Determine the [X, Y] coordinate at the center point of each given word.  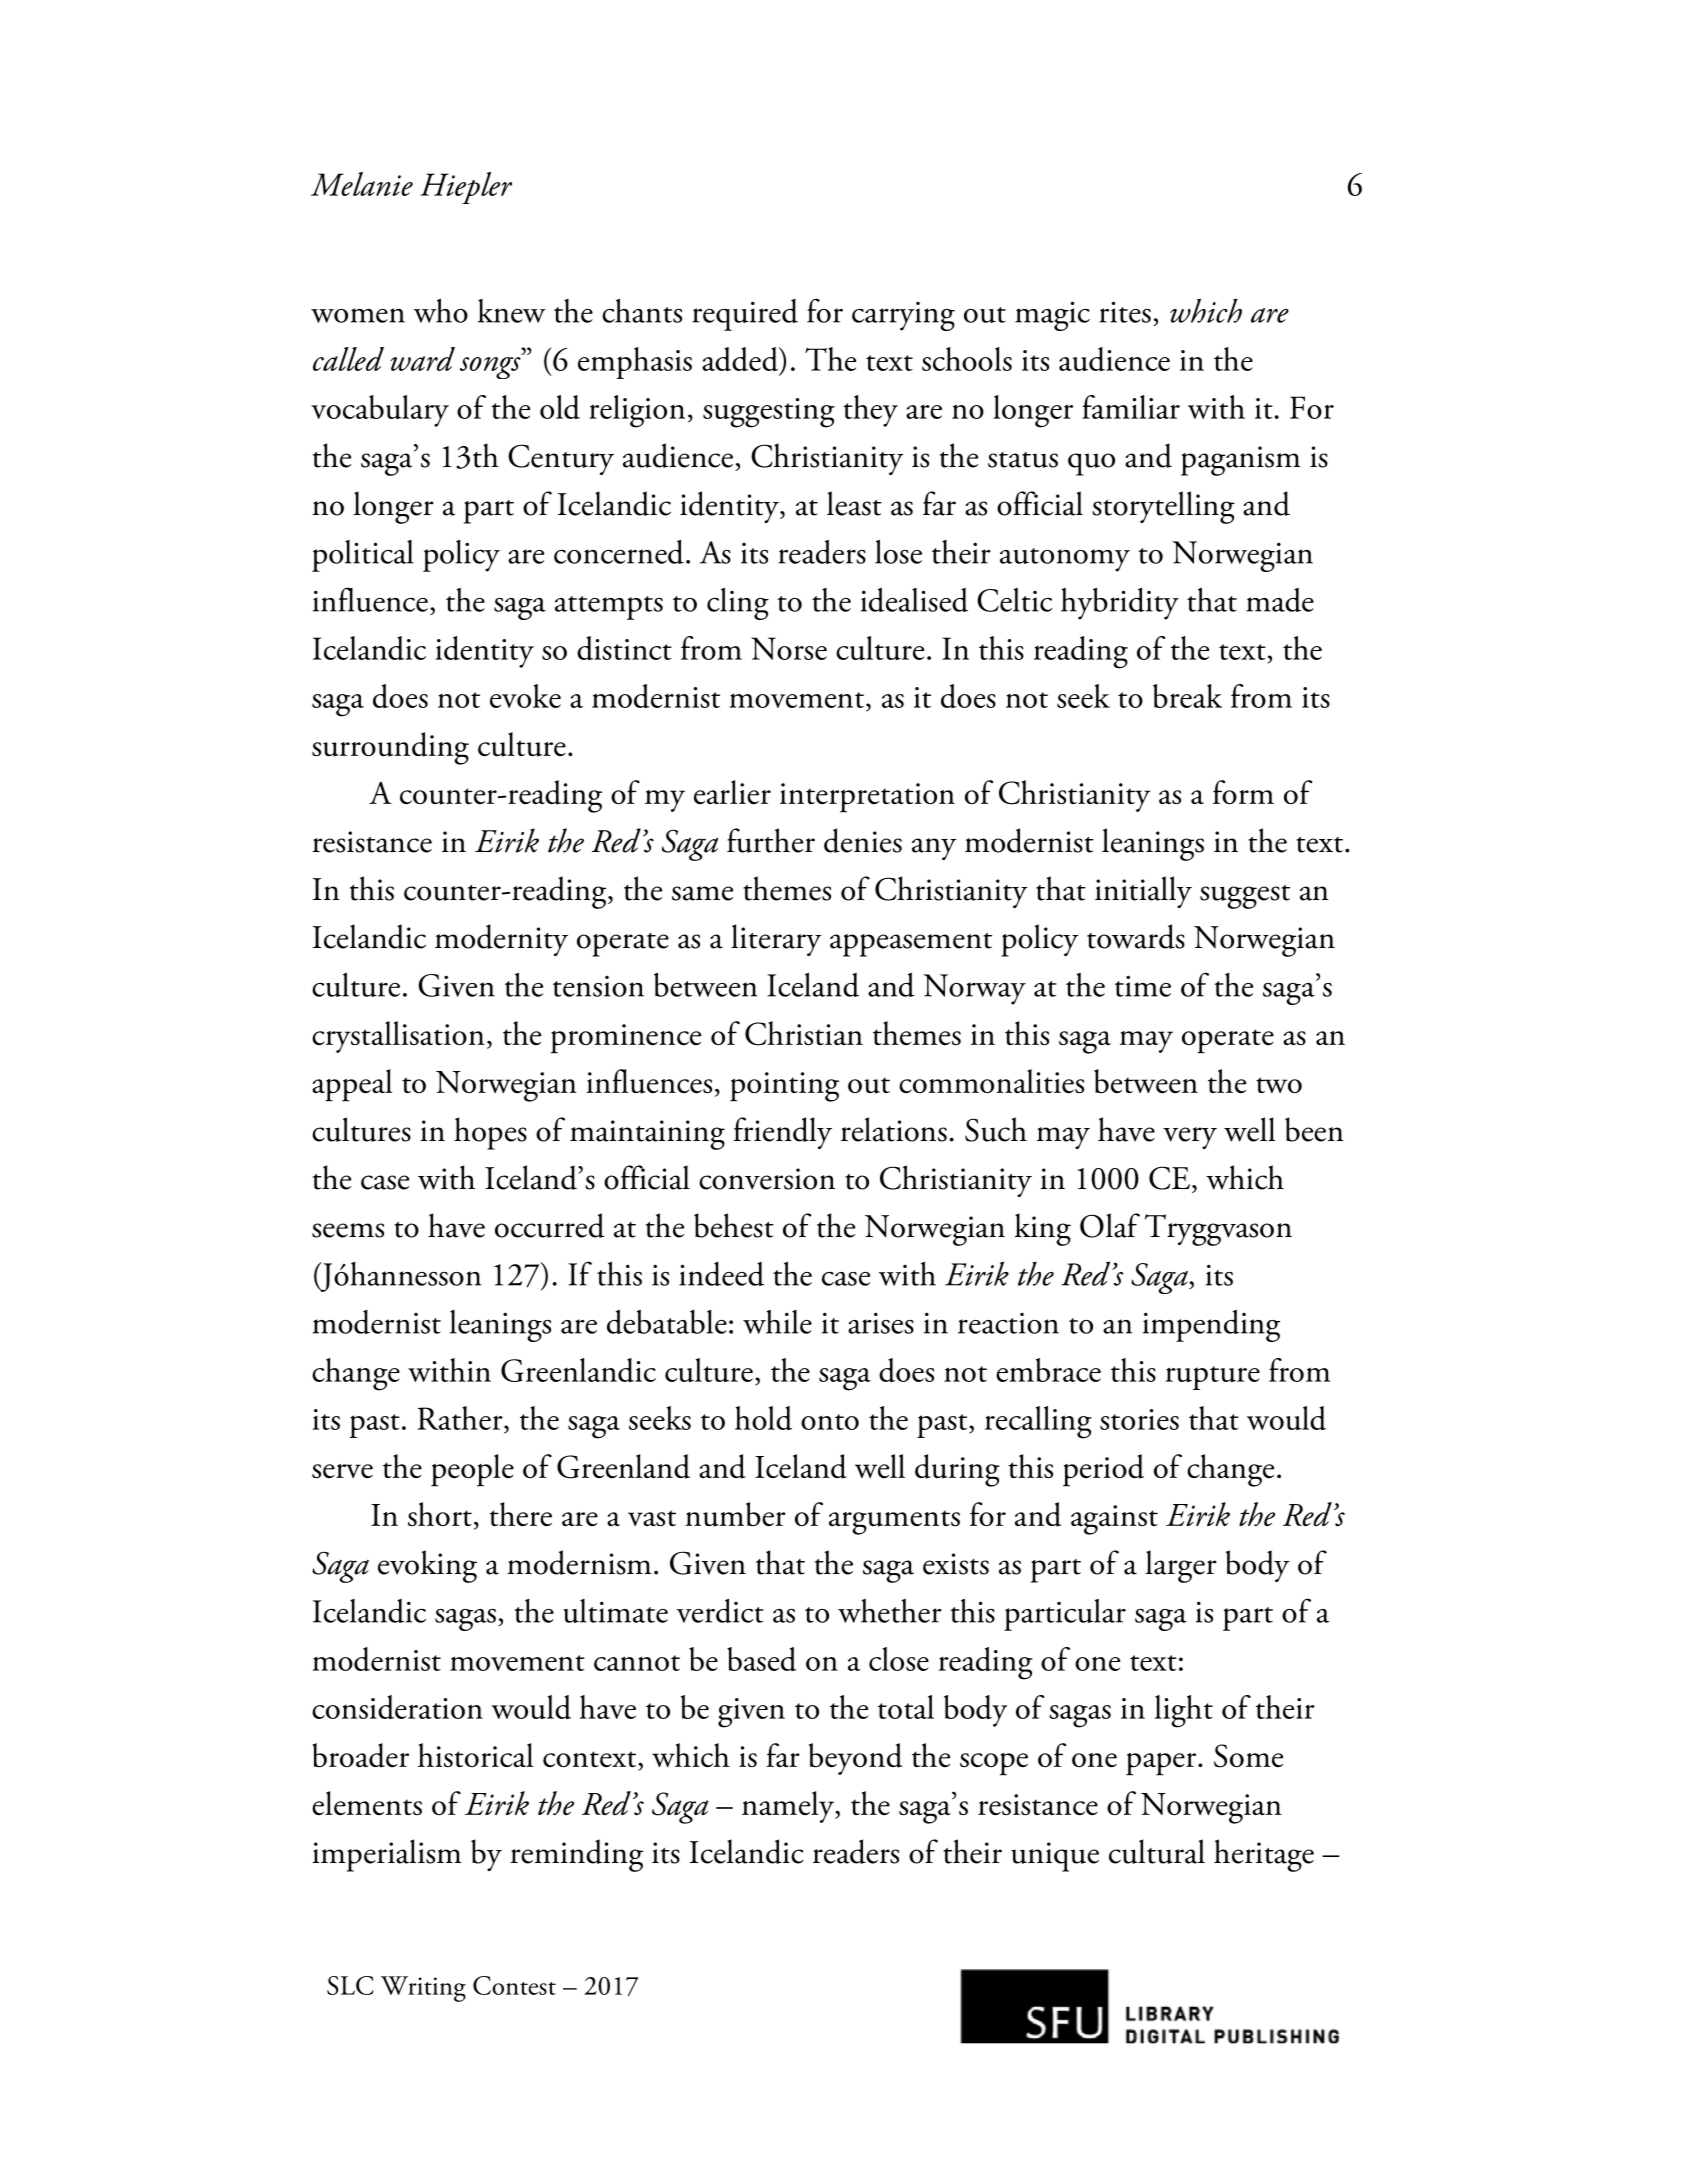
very [1190, 1138]
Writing [423, 1989]
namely [789, 1807]
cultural [1157, 1851]
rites [1125, 312]
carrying [903, 316]
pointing [784, 1087]
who [441, 311]
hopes [490, 1133]
